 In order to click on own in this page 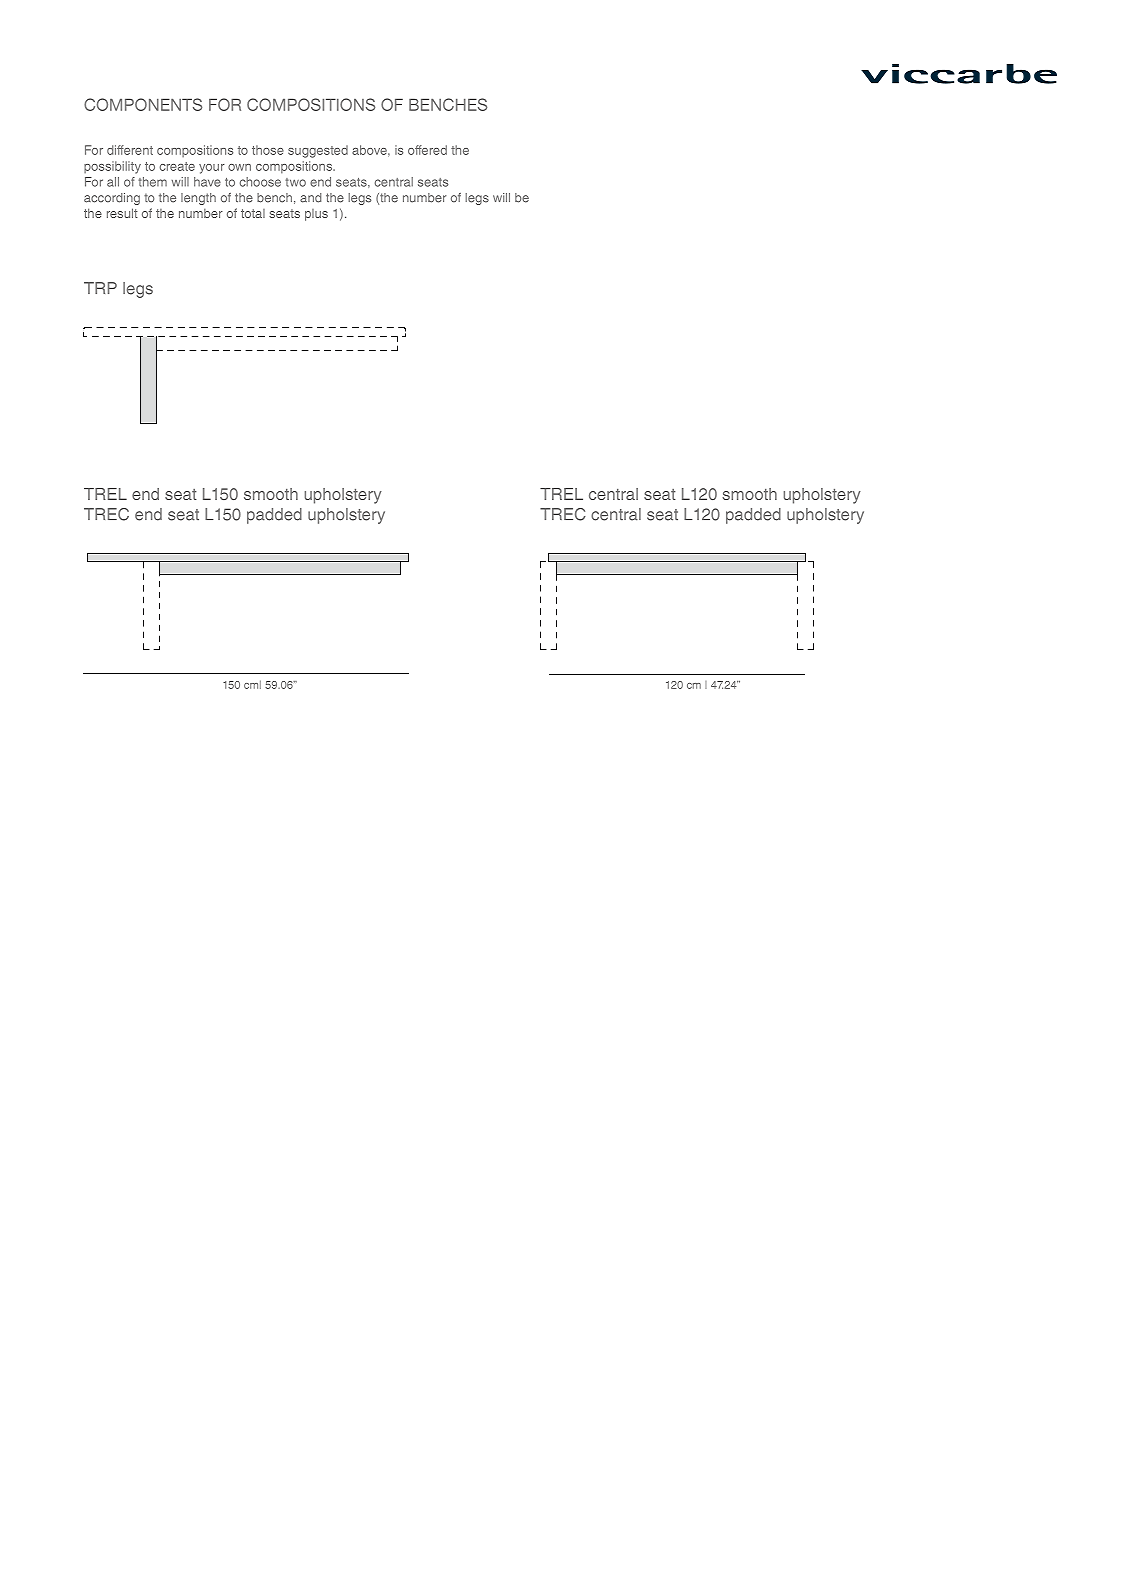, I will do `click(239, 167)`.
